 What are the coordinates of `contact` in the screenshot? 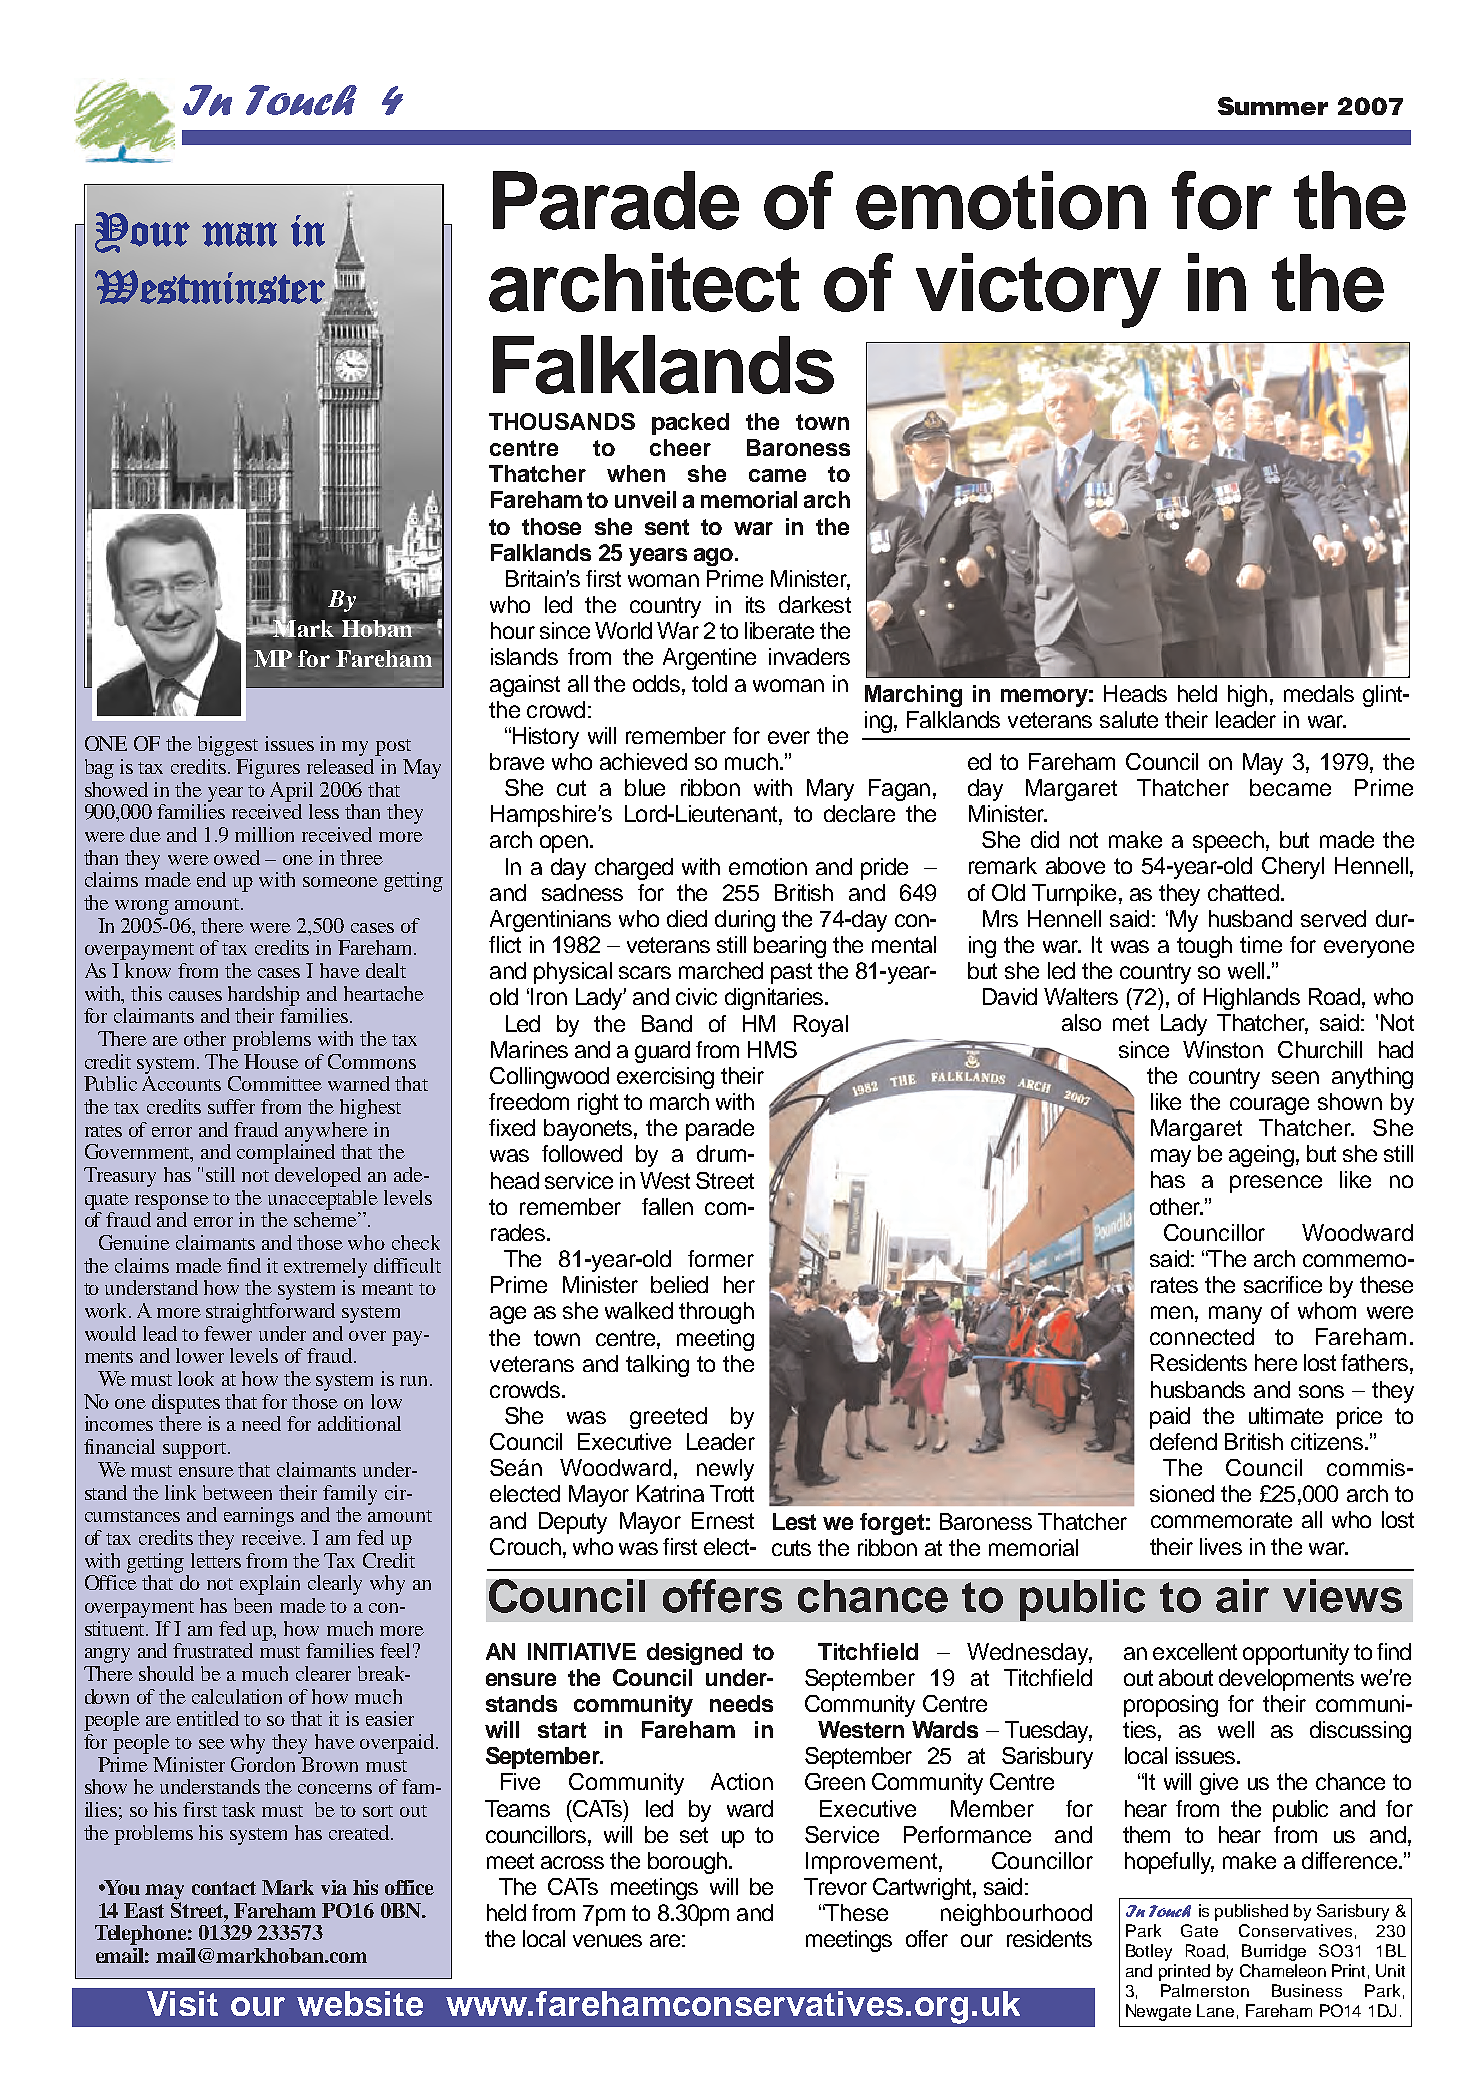 It's located at (224, 1888).
